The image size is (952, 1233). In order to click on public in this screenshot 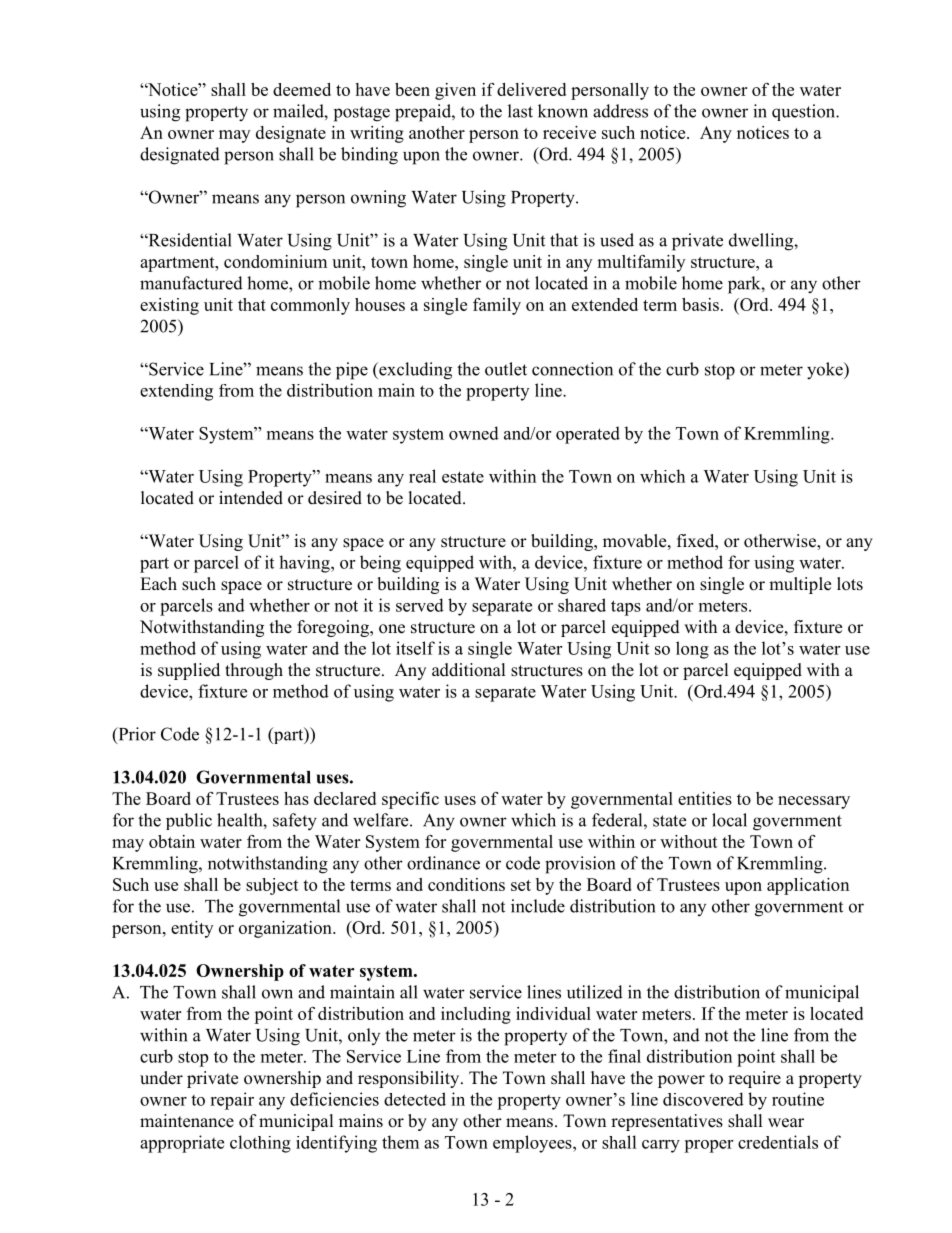, I will do `click(189, 821)`.
